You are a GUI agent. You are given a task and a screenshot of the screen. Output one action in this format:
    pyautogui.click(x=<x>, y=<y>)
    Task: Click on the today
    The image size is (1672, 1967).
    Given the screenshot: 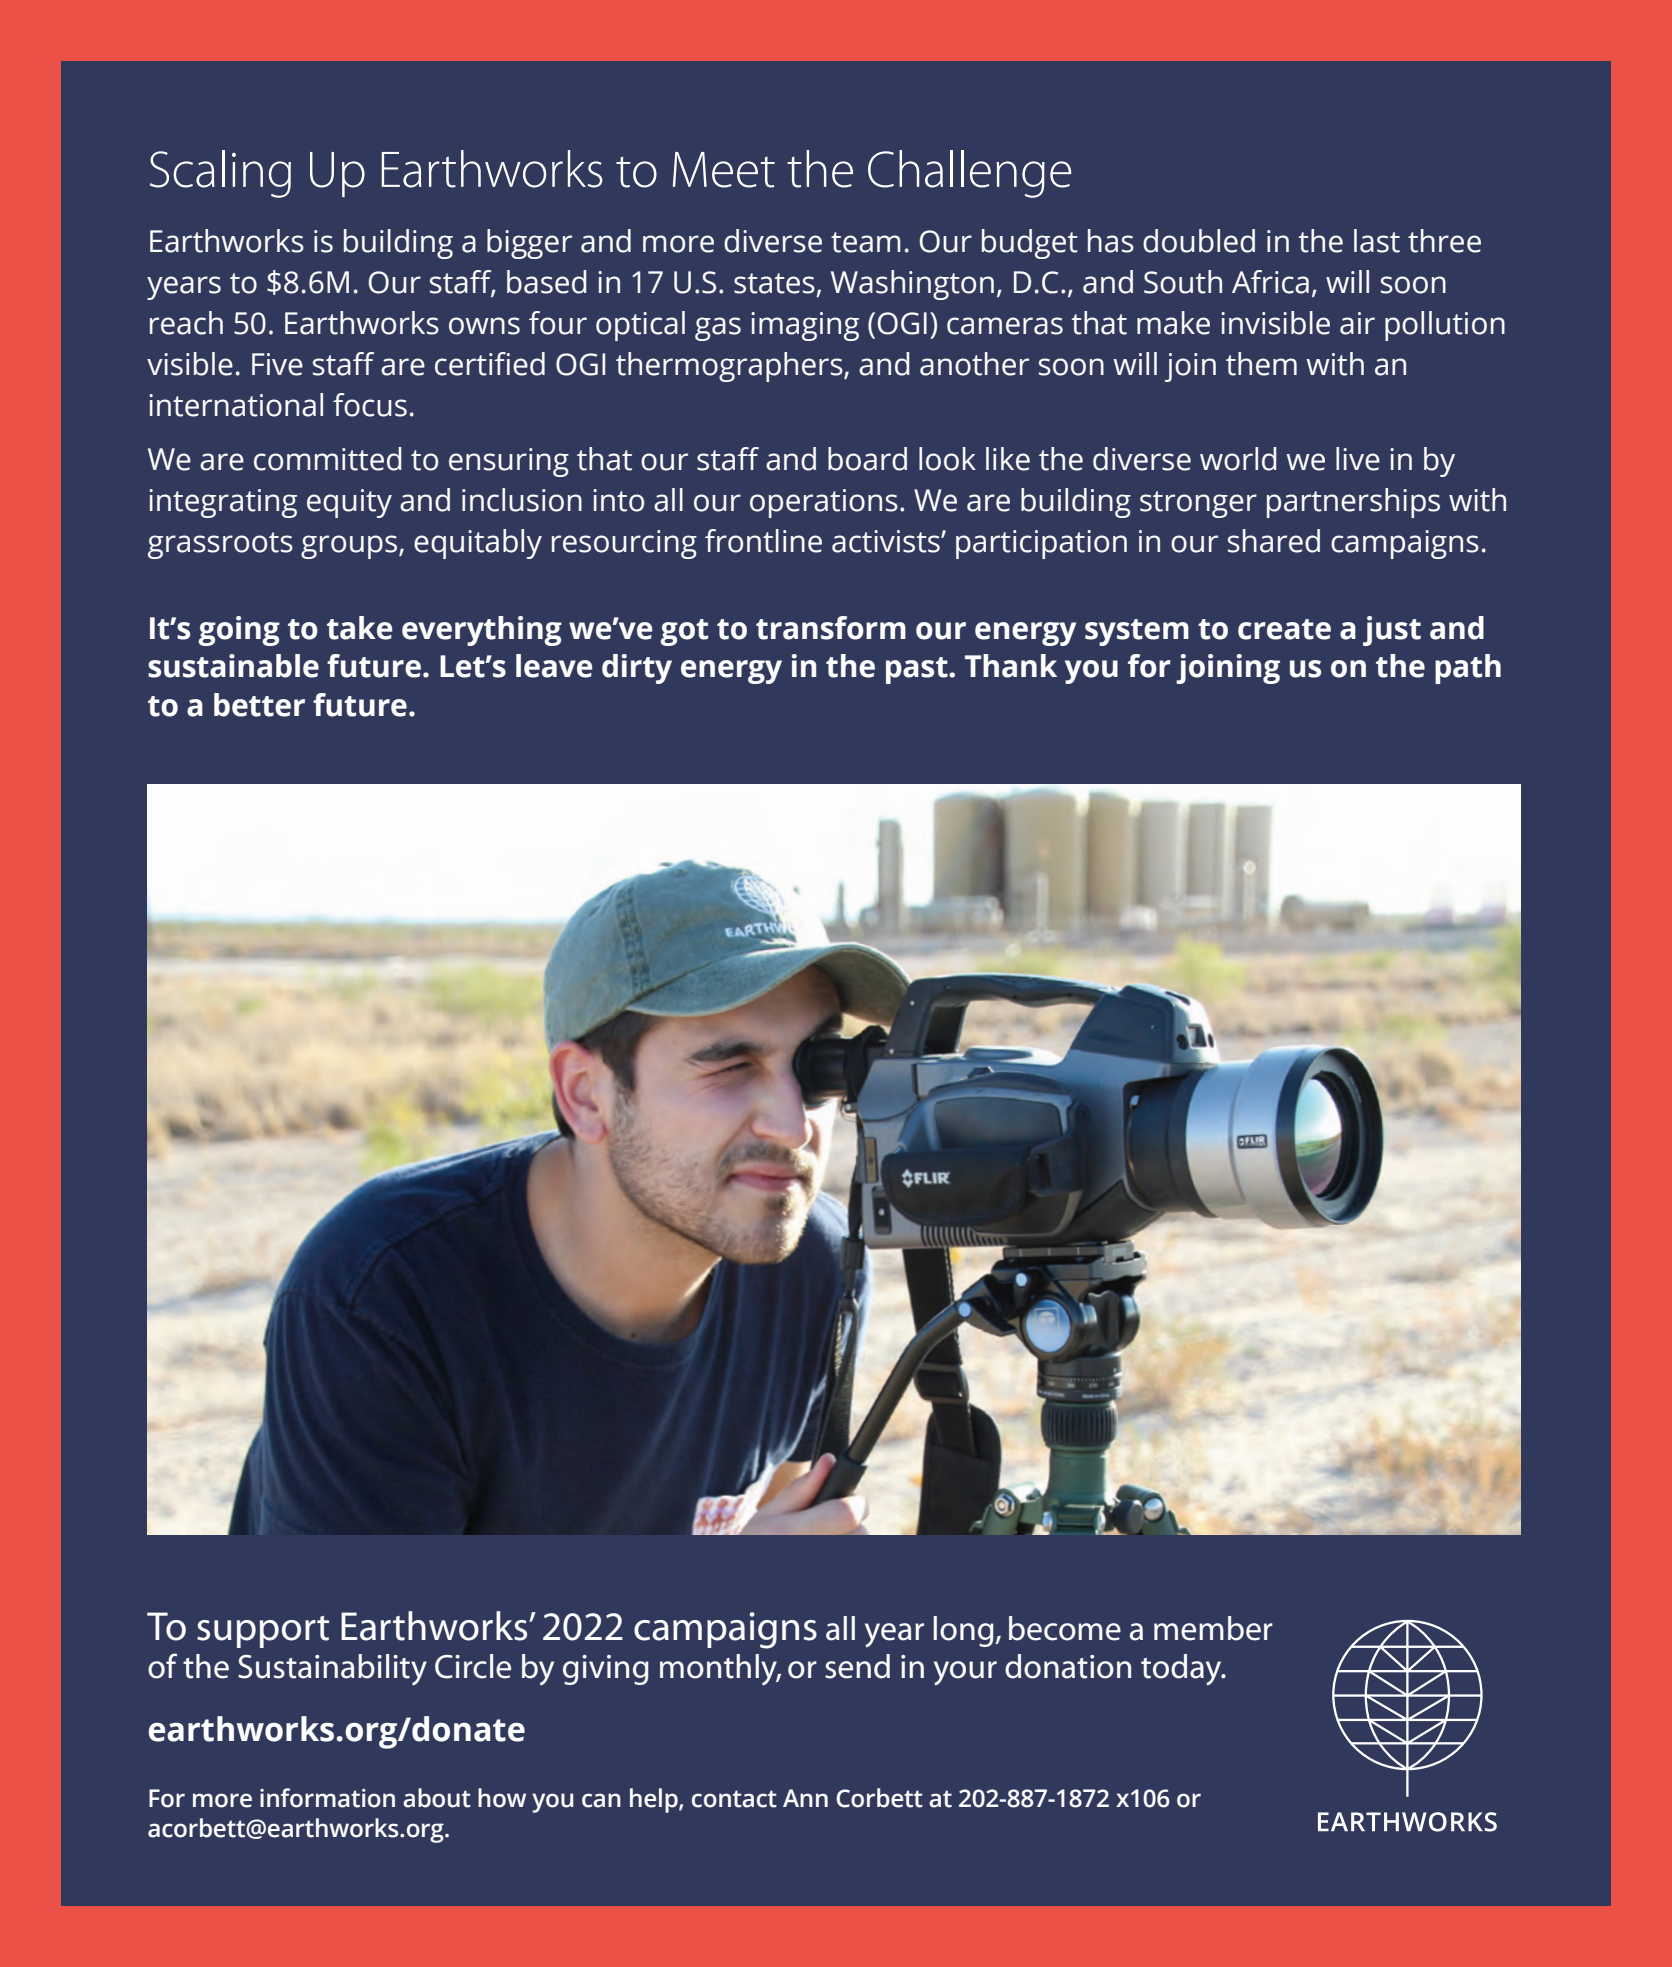 What is the action you would take?
    pyautogui.click(x=1182, y=1670)
